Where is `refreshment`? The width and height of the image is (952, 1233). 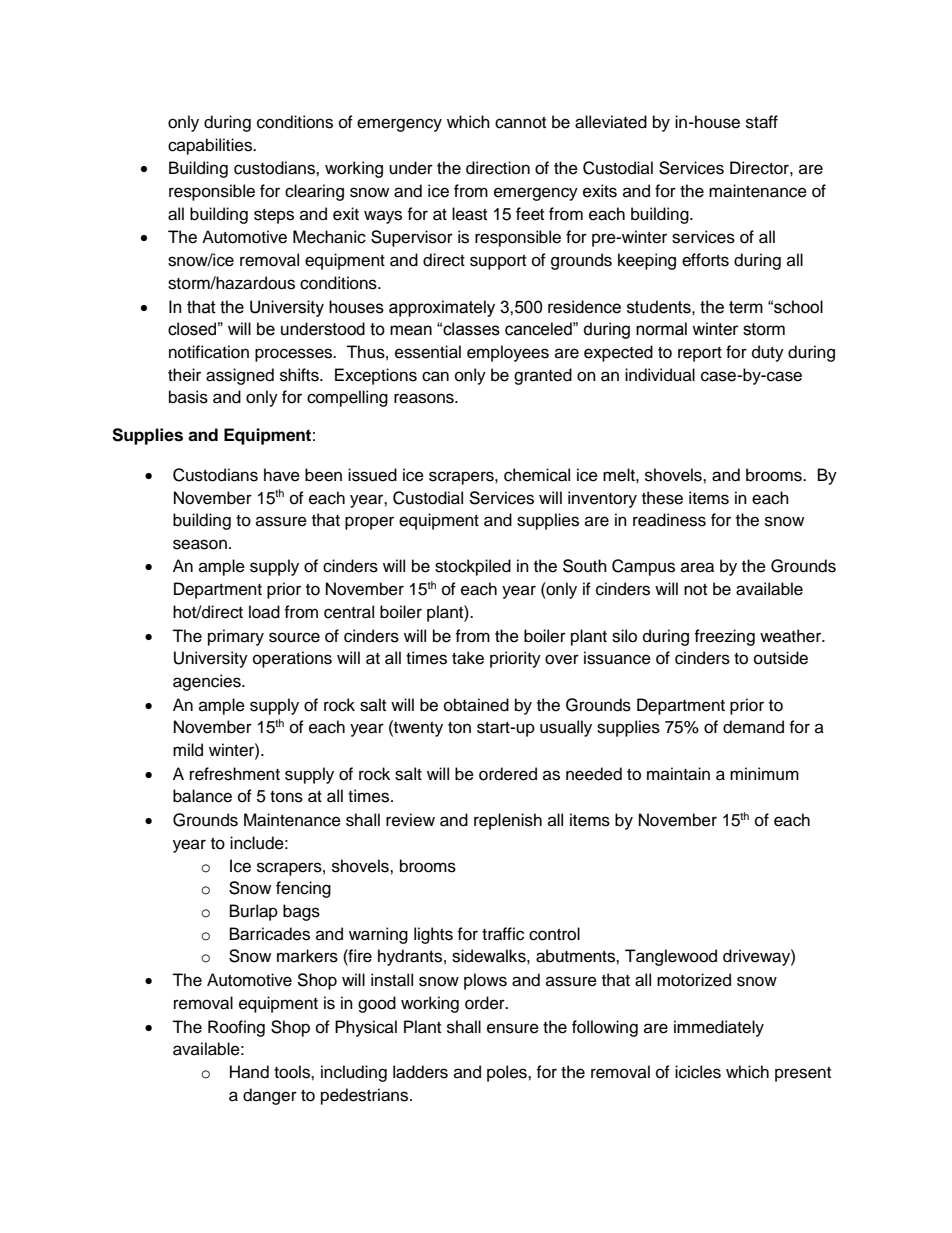 refreshment is located at coordinates (235, 774).
